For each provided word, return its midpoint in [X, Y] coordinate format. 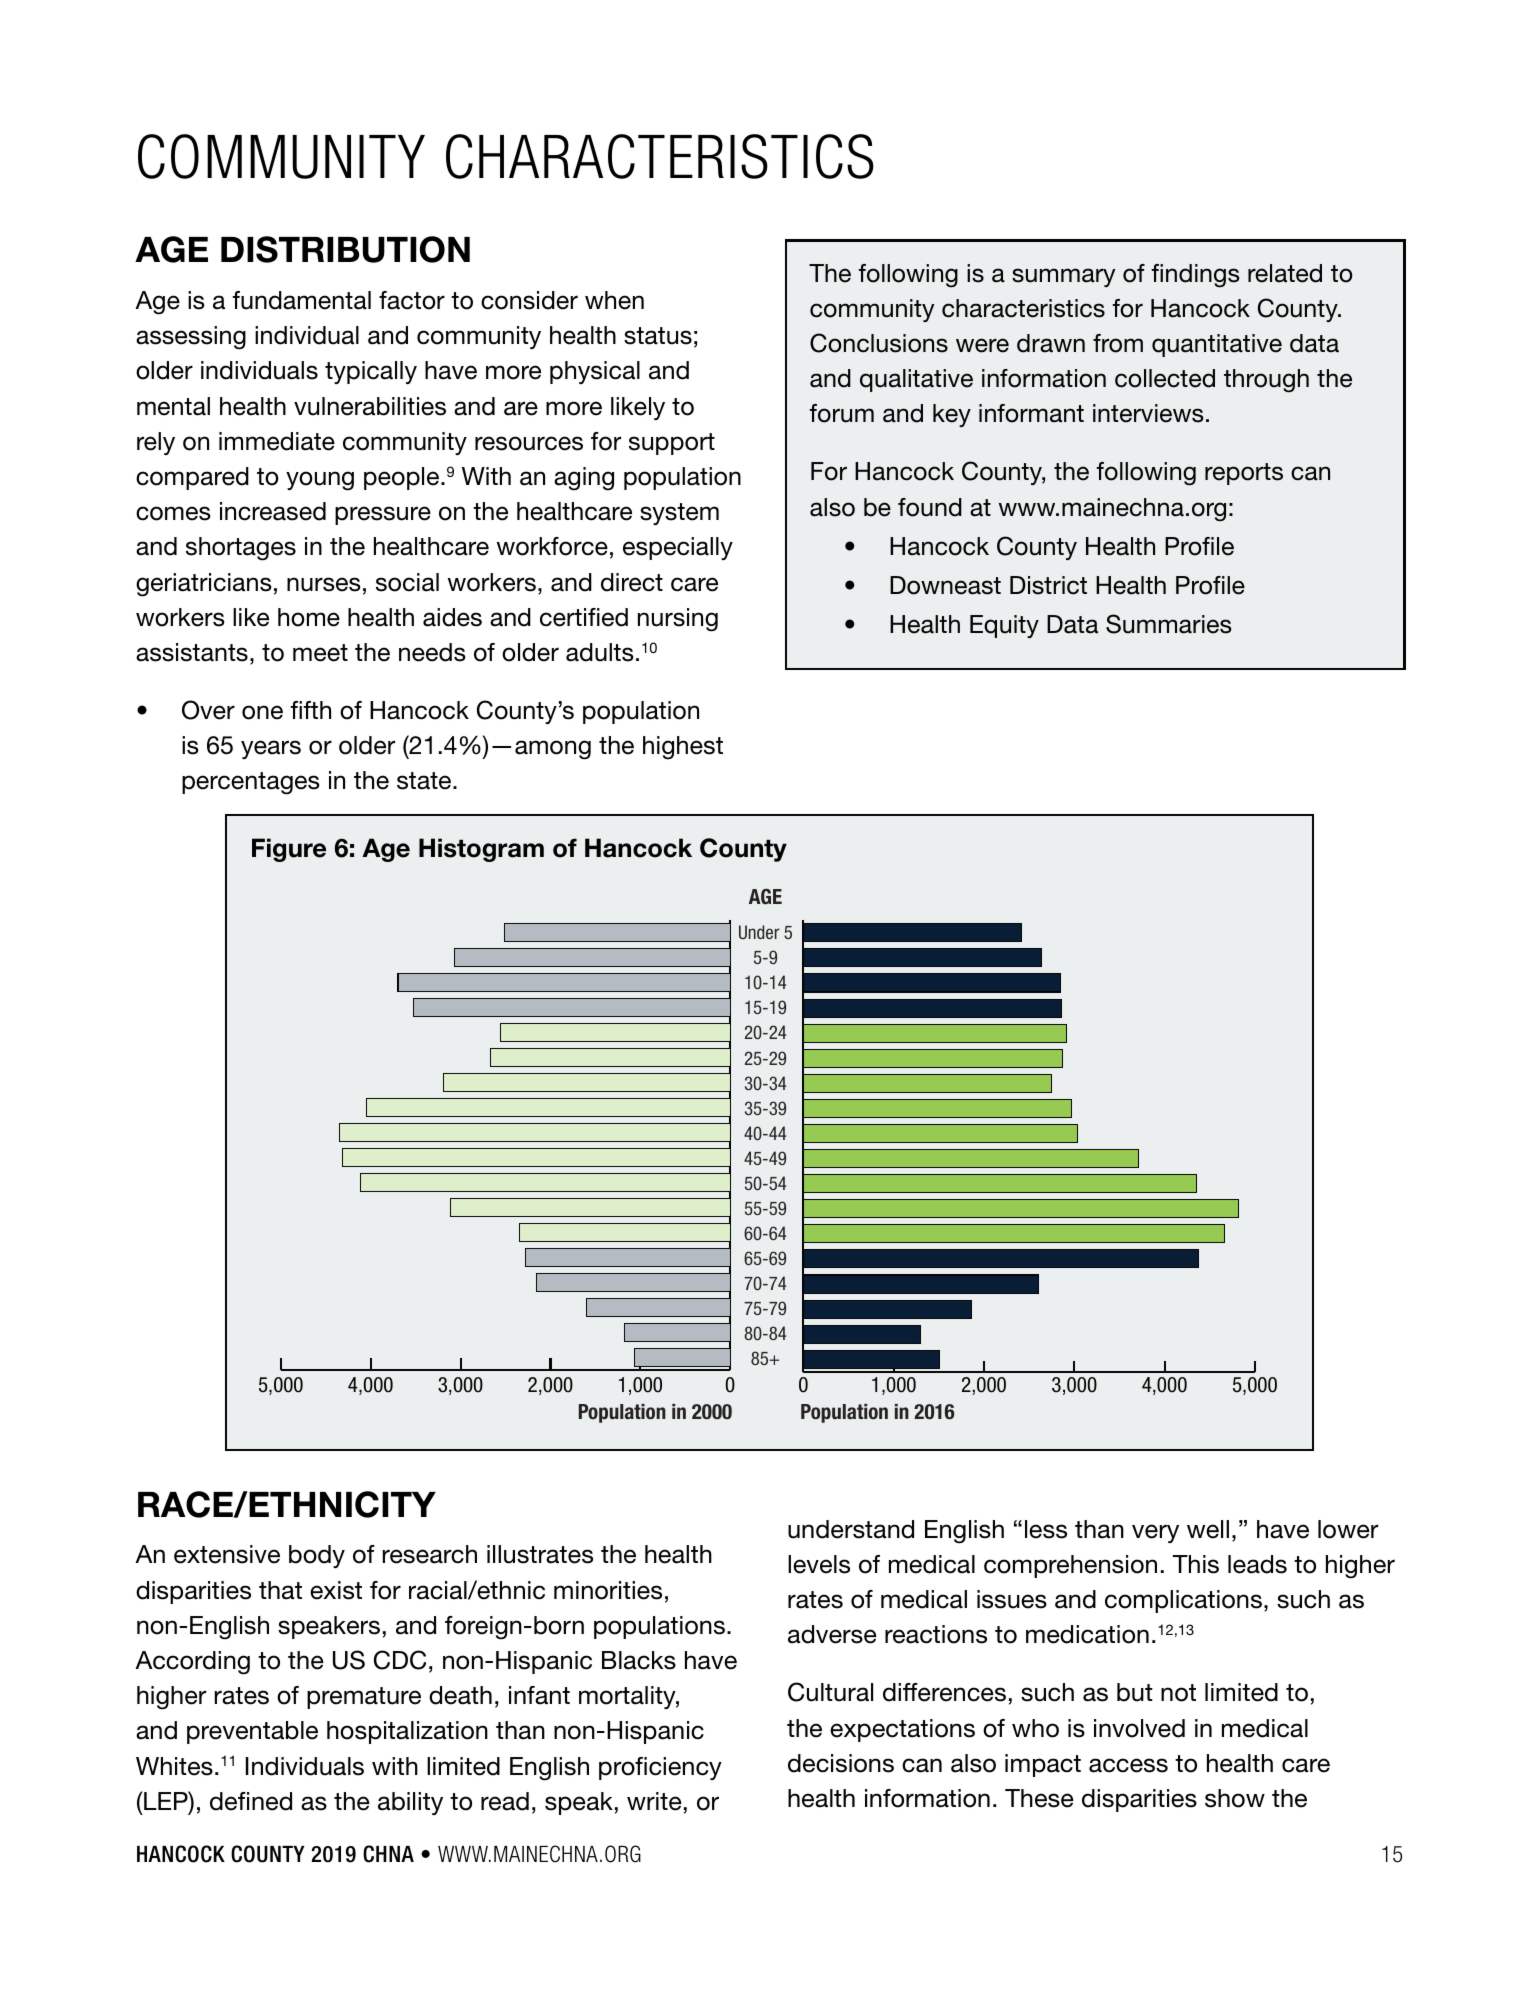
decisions [841, 1763]
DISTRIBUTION [345, 249]
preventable [252, 1732]
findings [1196, 276]
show [1235, 1798]
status [658, 336]
